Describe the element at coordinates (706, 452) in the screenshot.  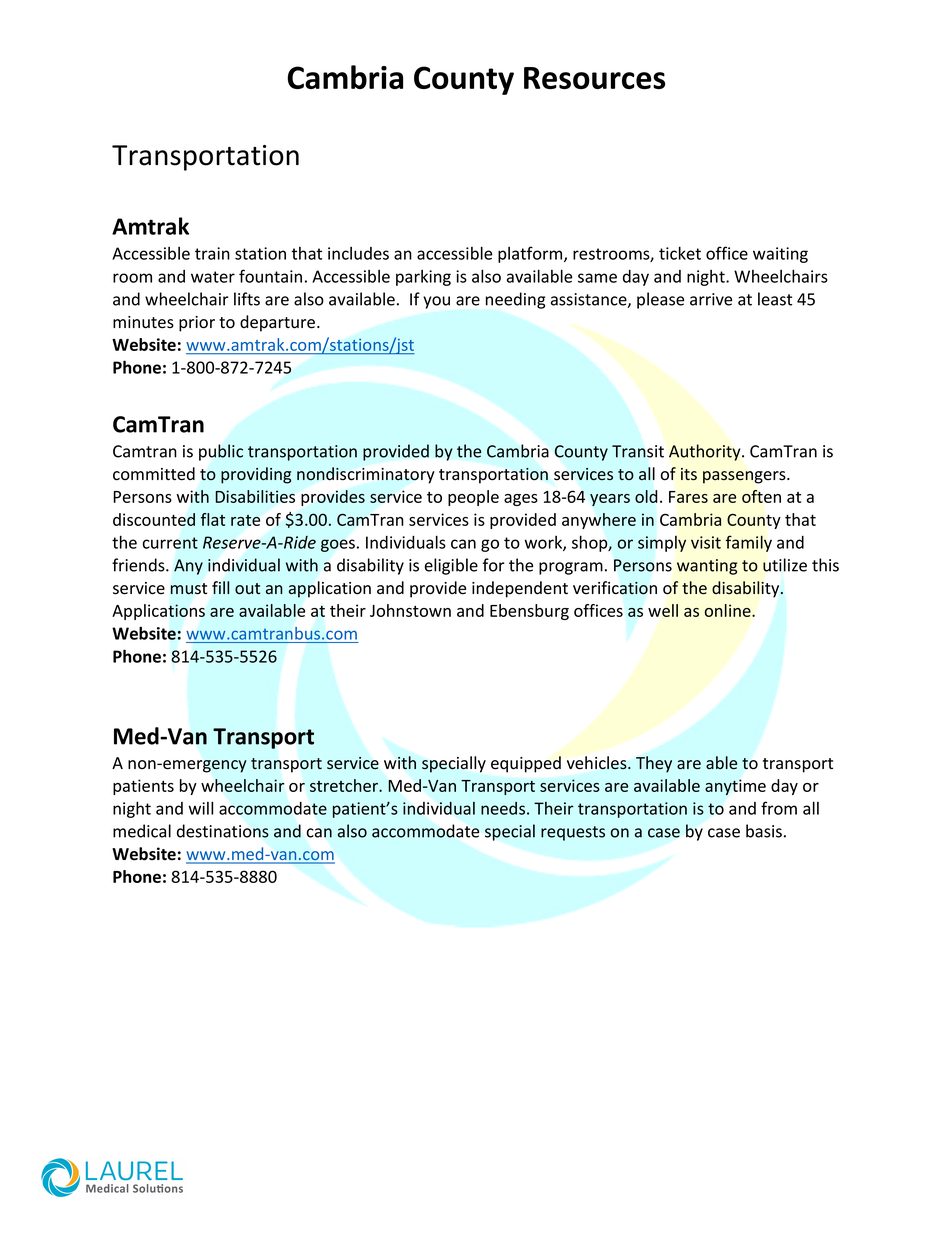
I see `Authority` at that location.
